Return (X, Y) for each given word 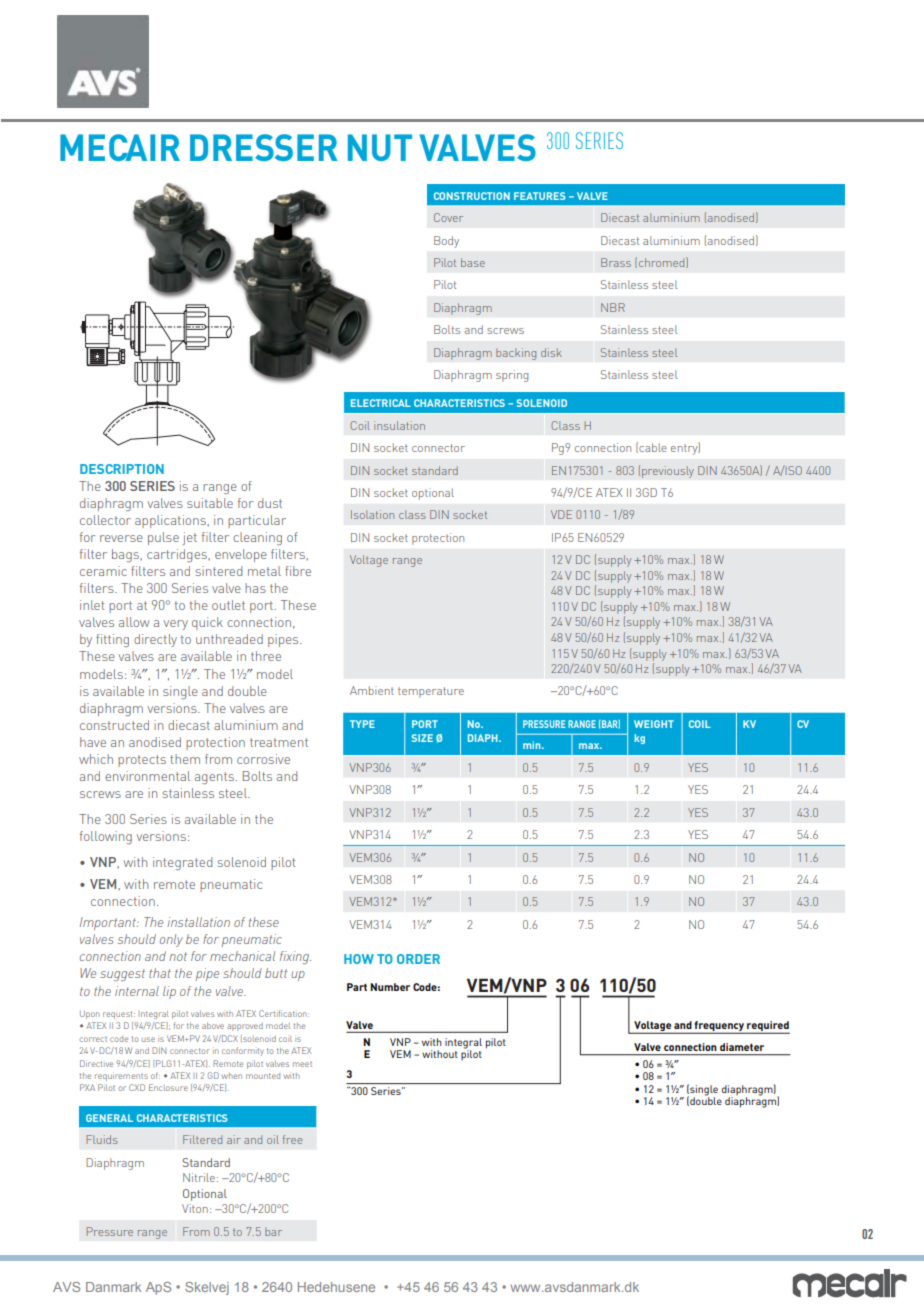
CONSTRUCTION (472, 196)
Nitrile (199, 1177)
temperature (431, 692)
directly (155, 640)
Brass (616, 262)
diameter (742, 1047)
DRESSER (264, 147)
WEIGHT (654, 724)
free (292, 1139)
